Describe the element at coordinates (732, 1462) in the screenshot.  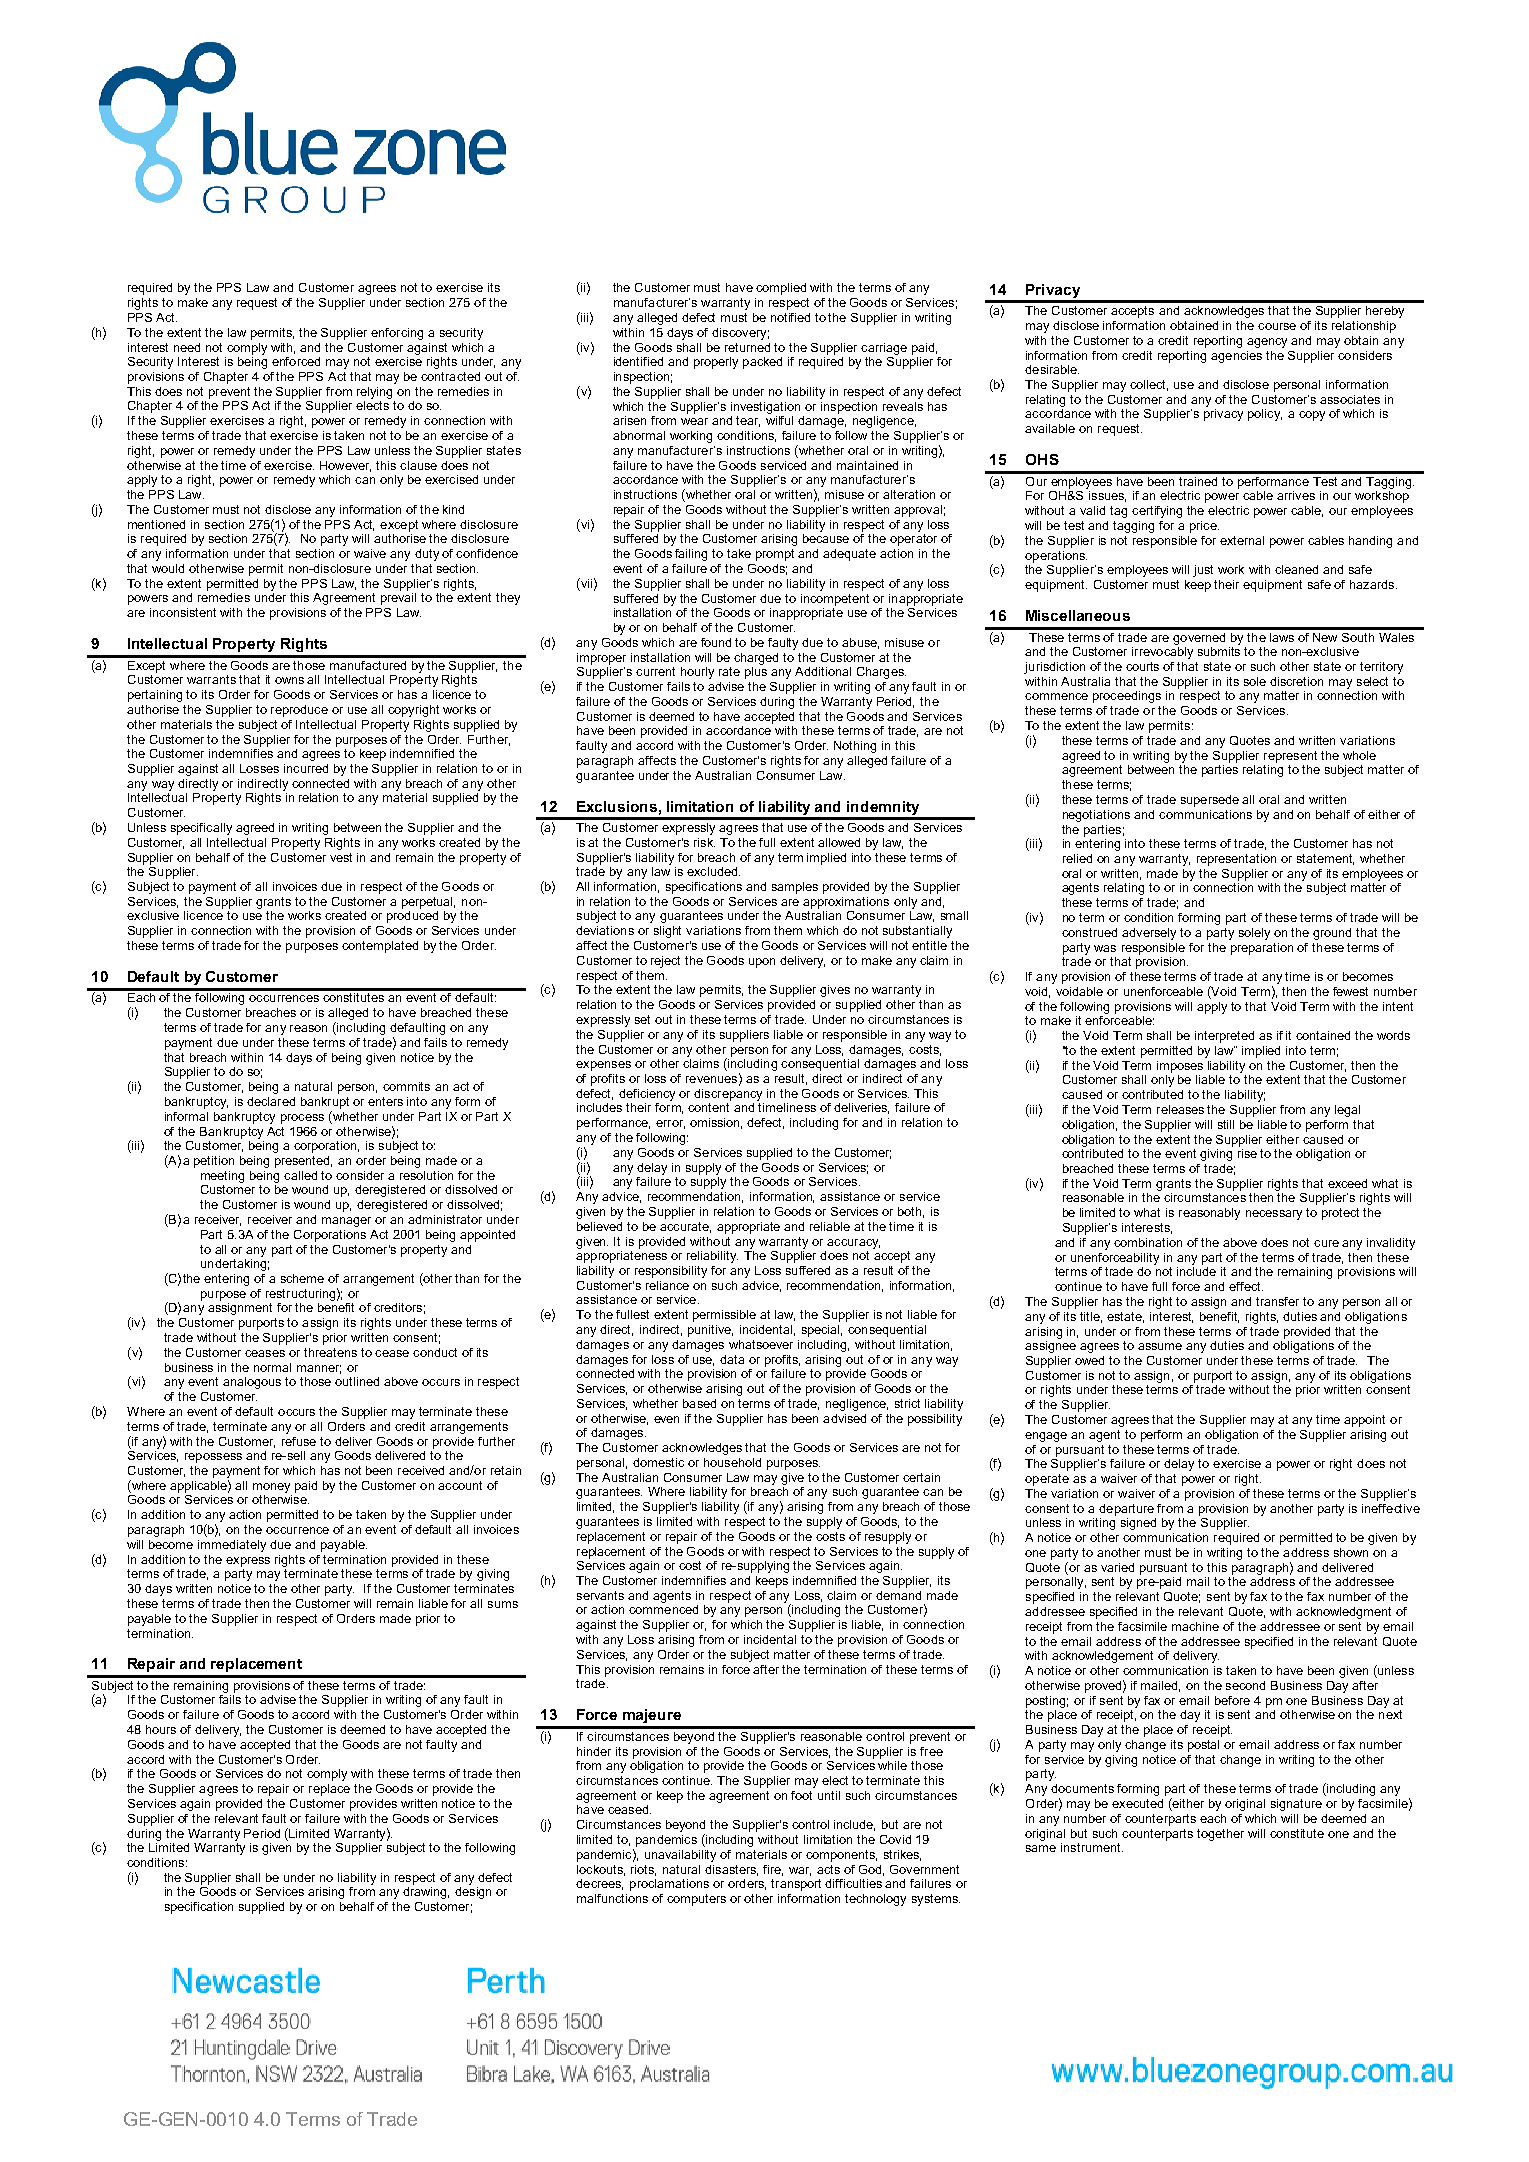
I see `household` at that location.
